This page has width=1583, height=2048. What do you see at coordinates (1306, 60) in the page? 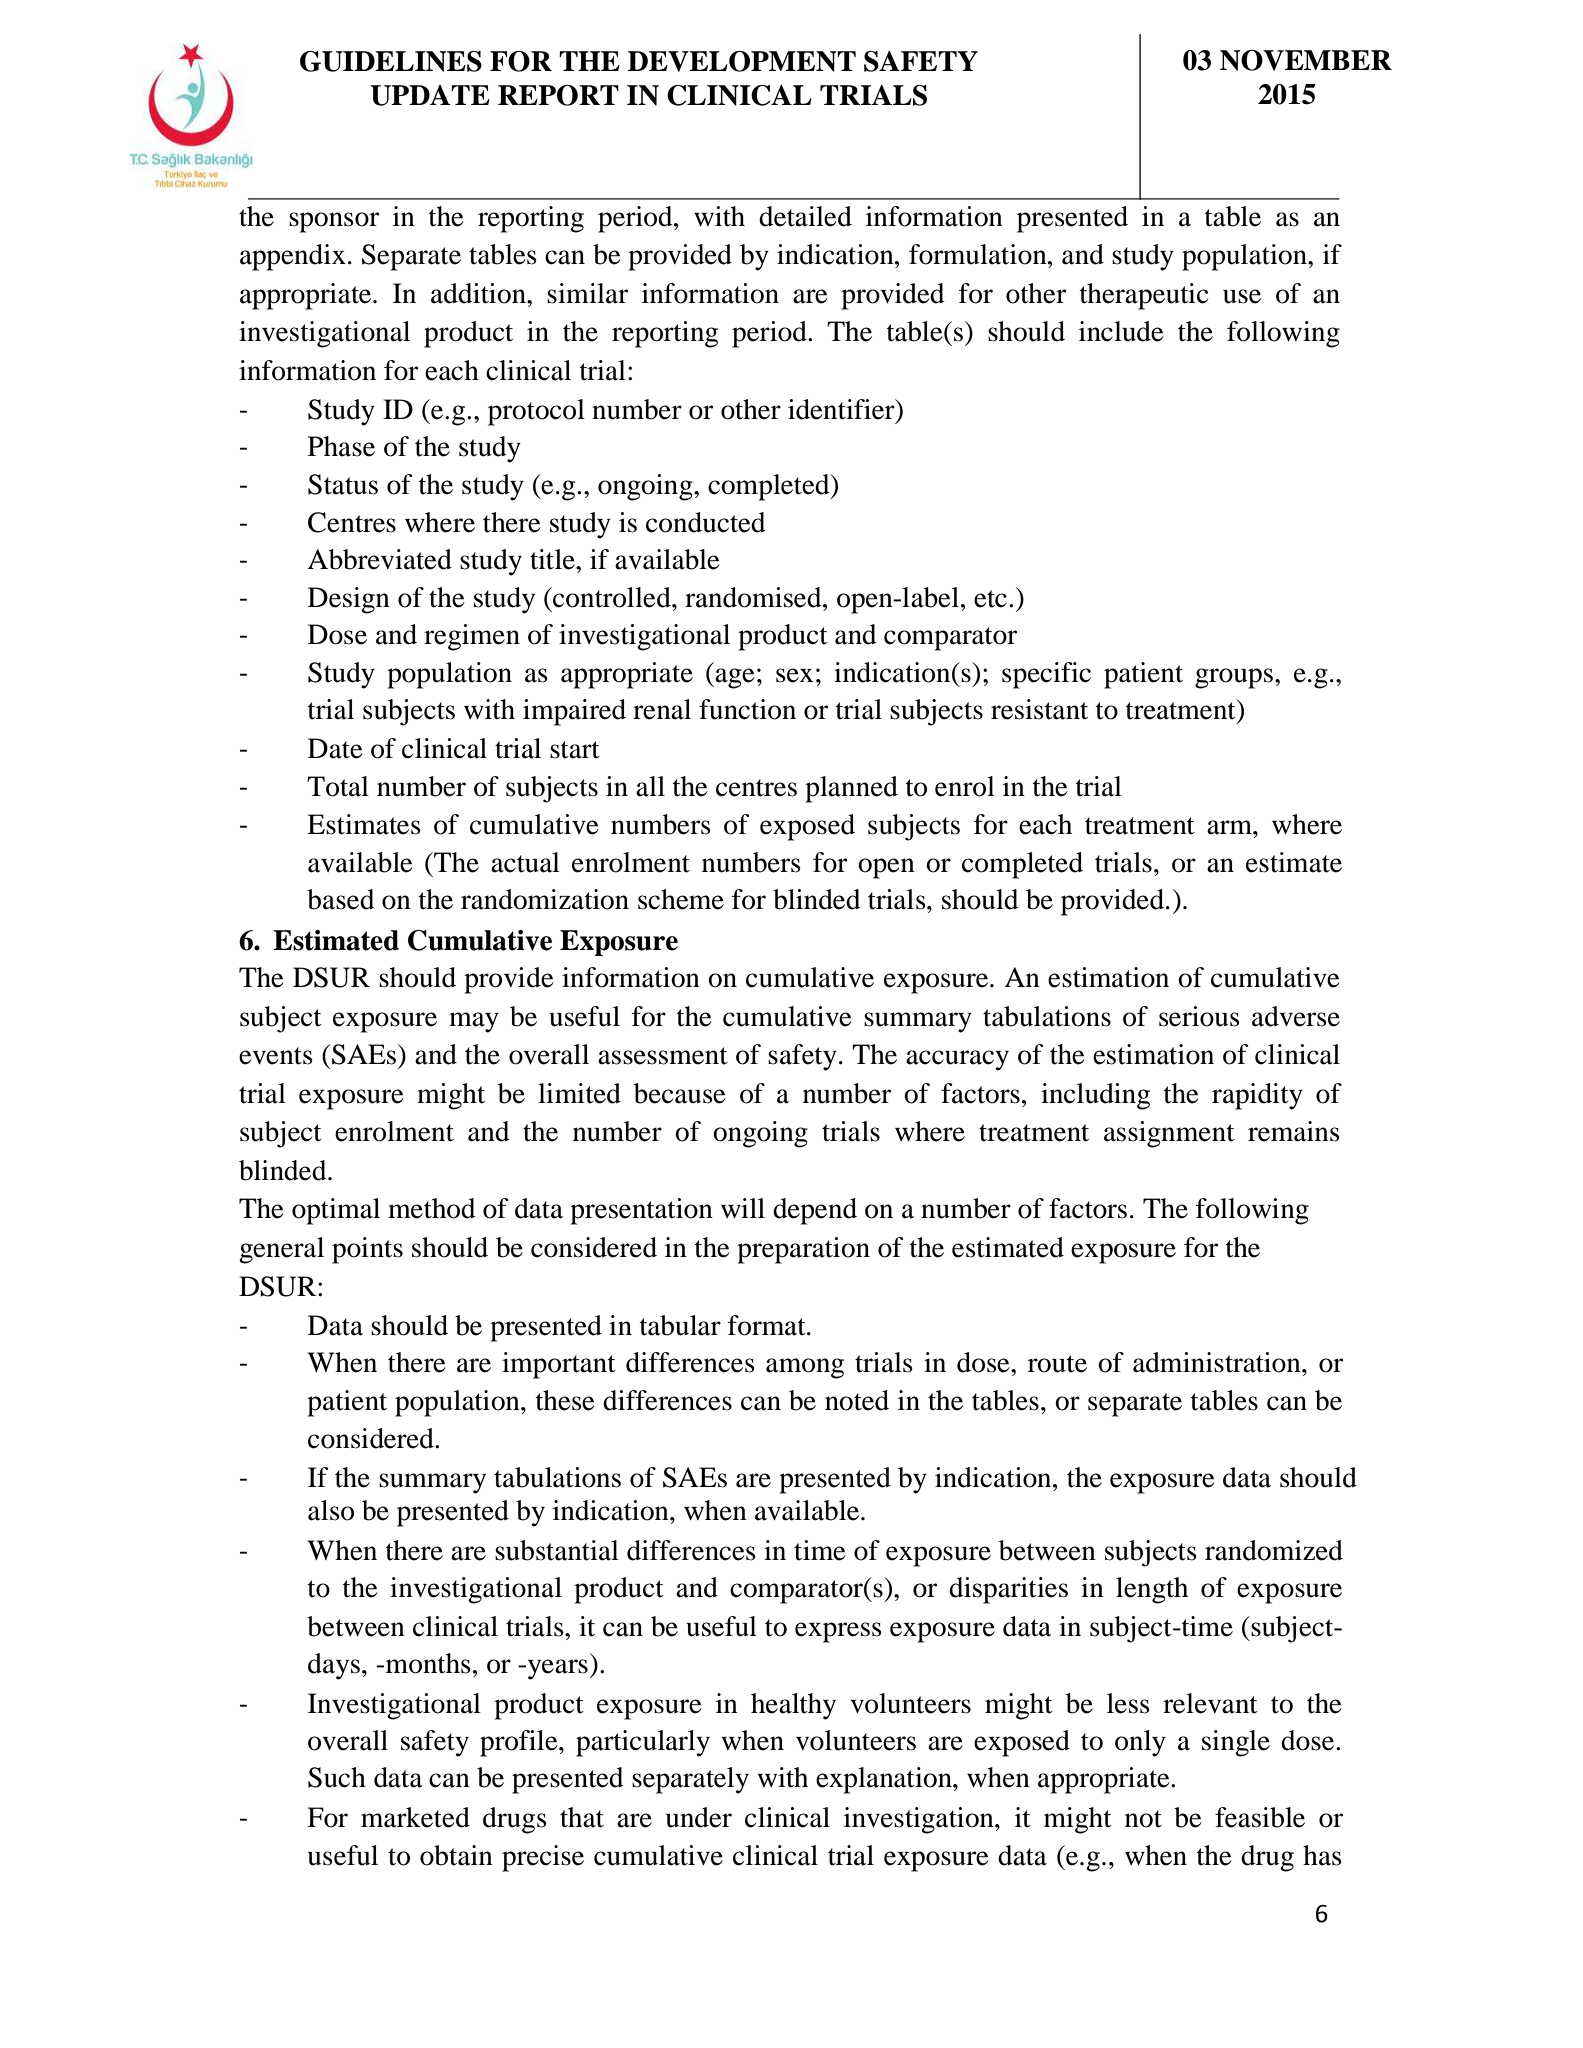
I see `NOVEMBER` at bounding box center [1306, 60].
